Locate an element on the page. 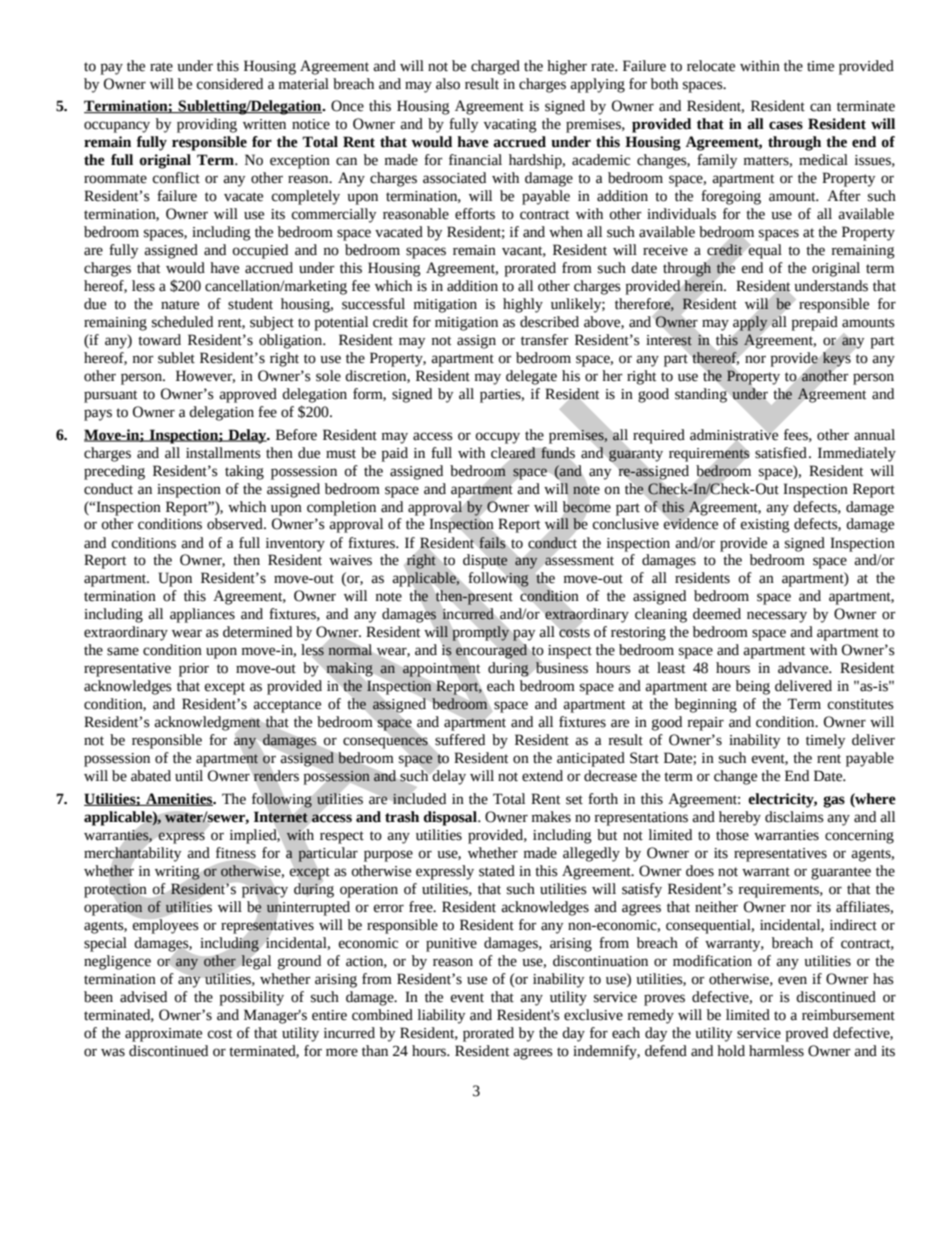 The width and height of the image is (952, 1233). disclaims is located at coordinates (794, 817).
